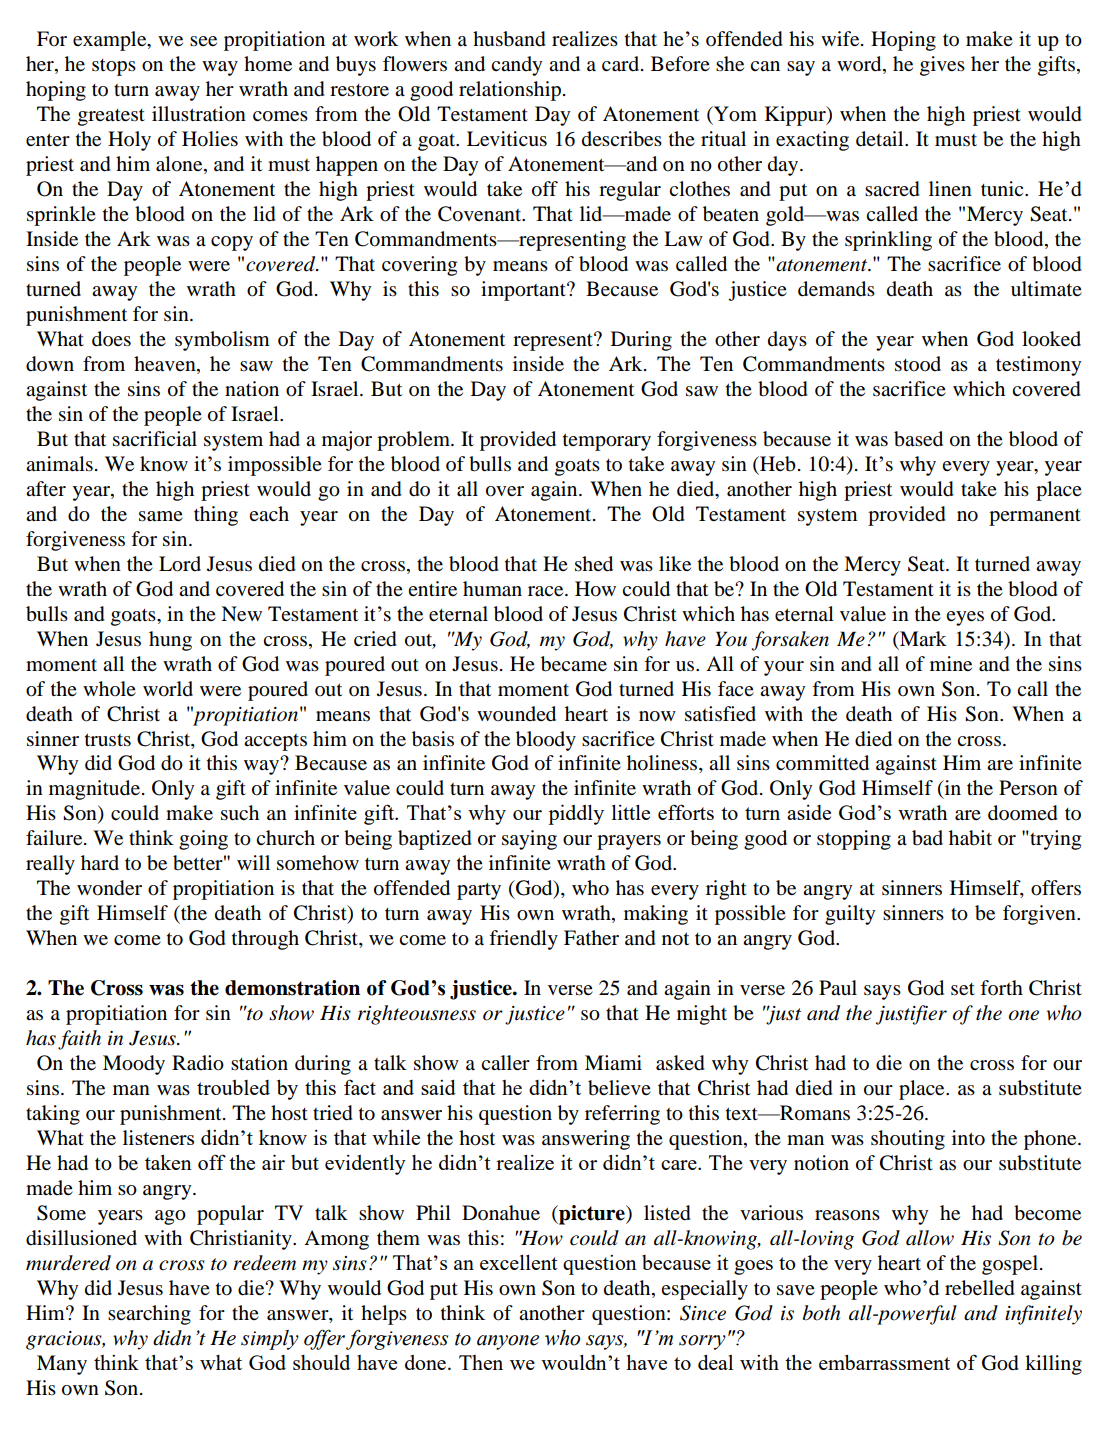 This page has height=1433, width=1108. What do you see at coordinates (114, 67) in the page?
I see `stops` at bounding box center [114, 67].
